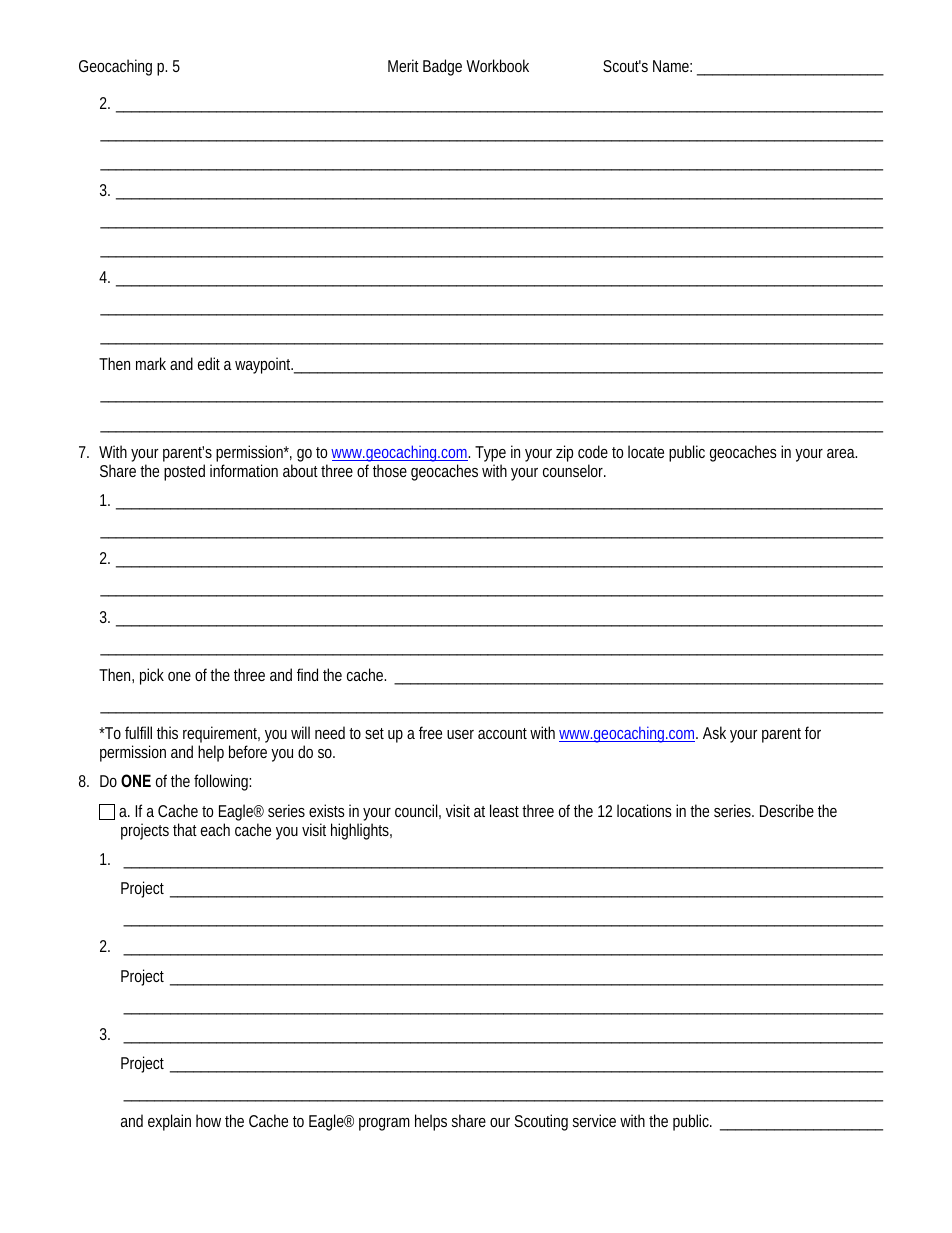 The width and height of the page is (952, 1233). What do you see at coordinates (671, 66) in the page?
I see `Name` at bounding box center [671, 66].
